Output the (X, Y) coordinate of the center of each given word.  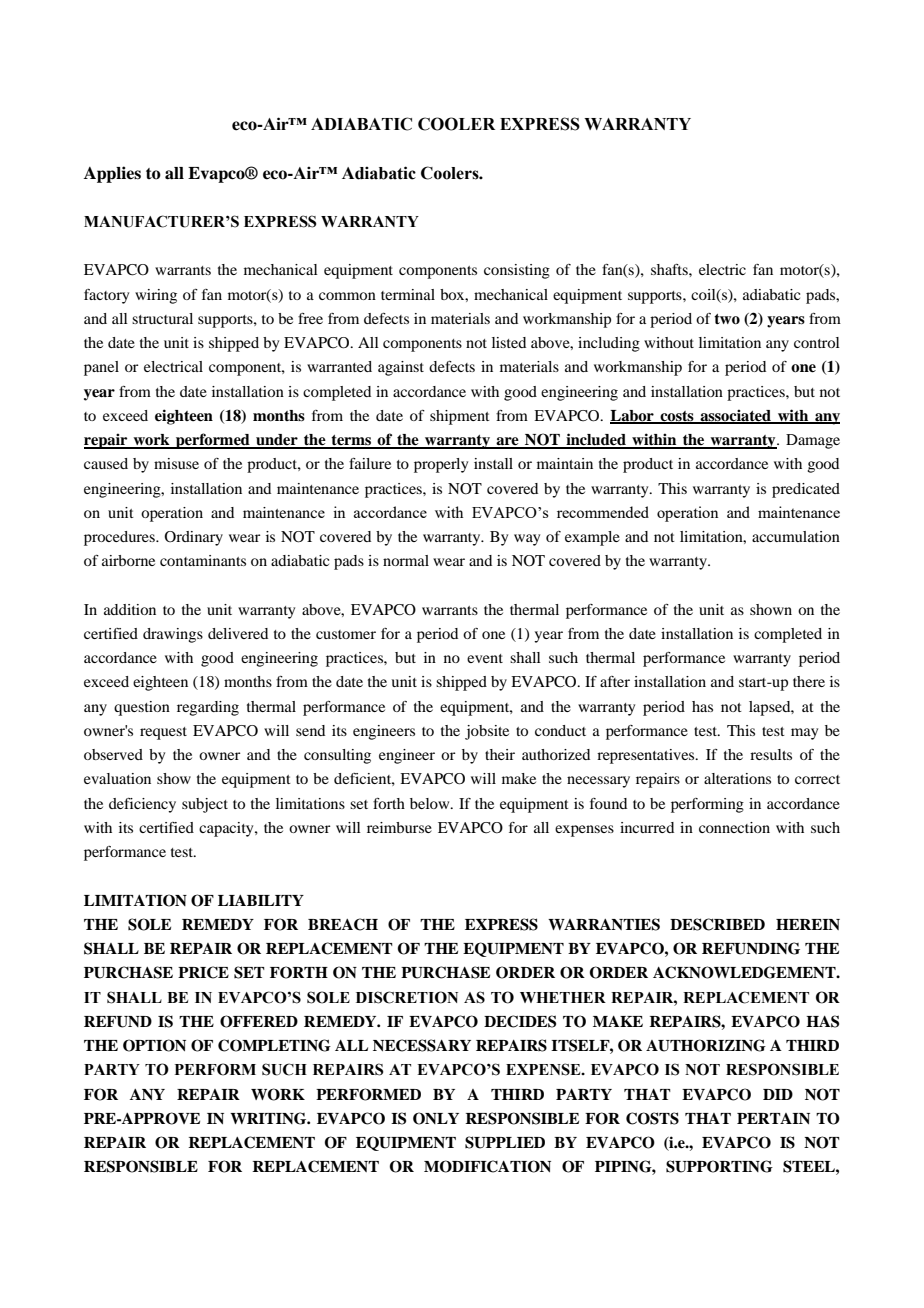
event (485, 658)
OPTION (154, 1045)
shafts (670, 269)
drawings (173, 635)
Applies (112, 174)
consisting (517, 271)
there (809, 681)
